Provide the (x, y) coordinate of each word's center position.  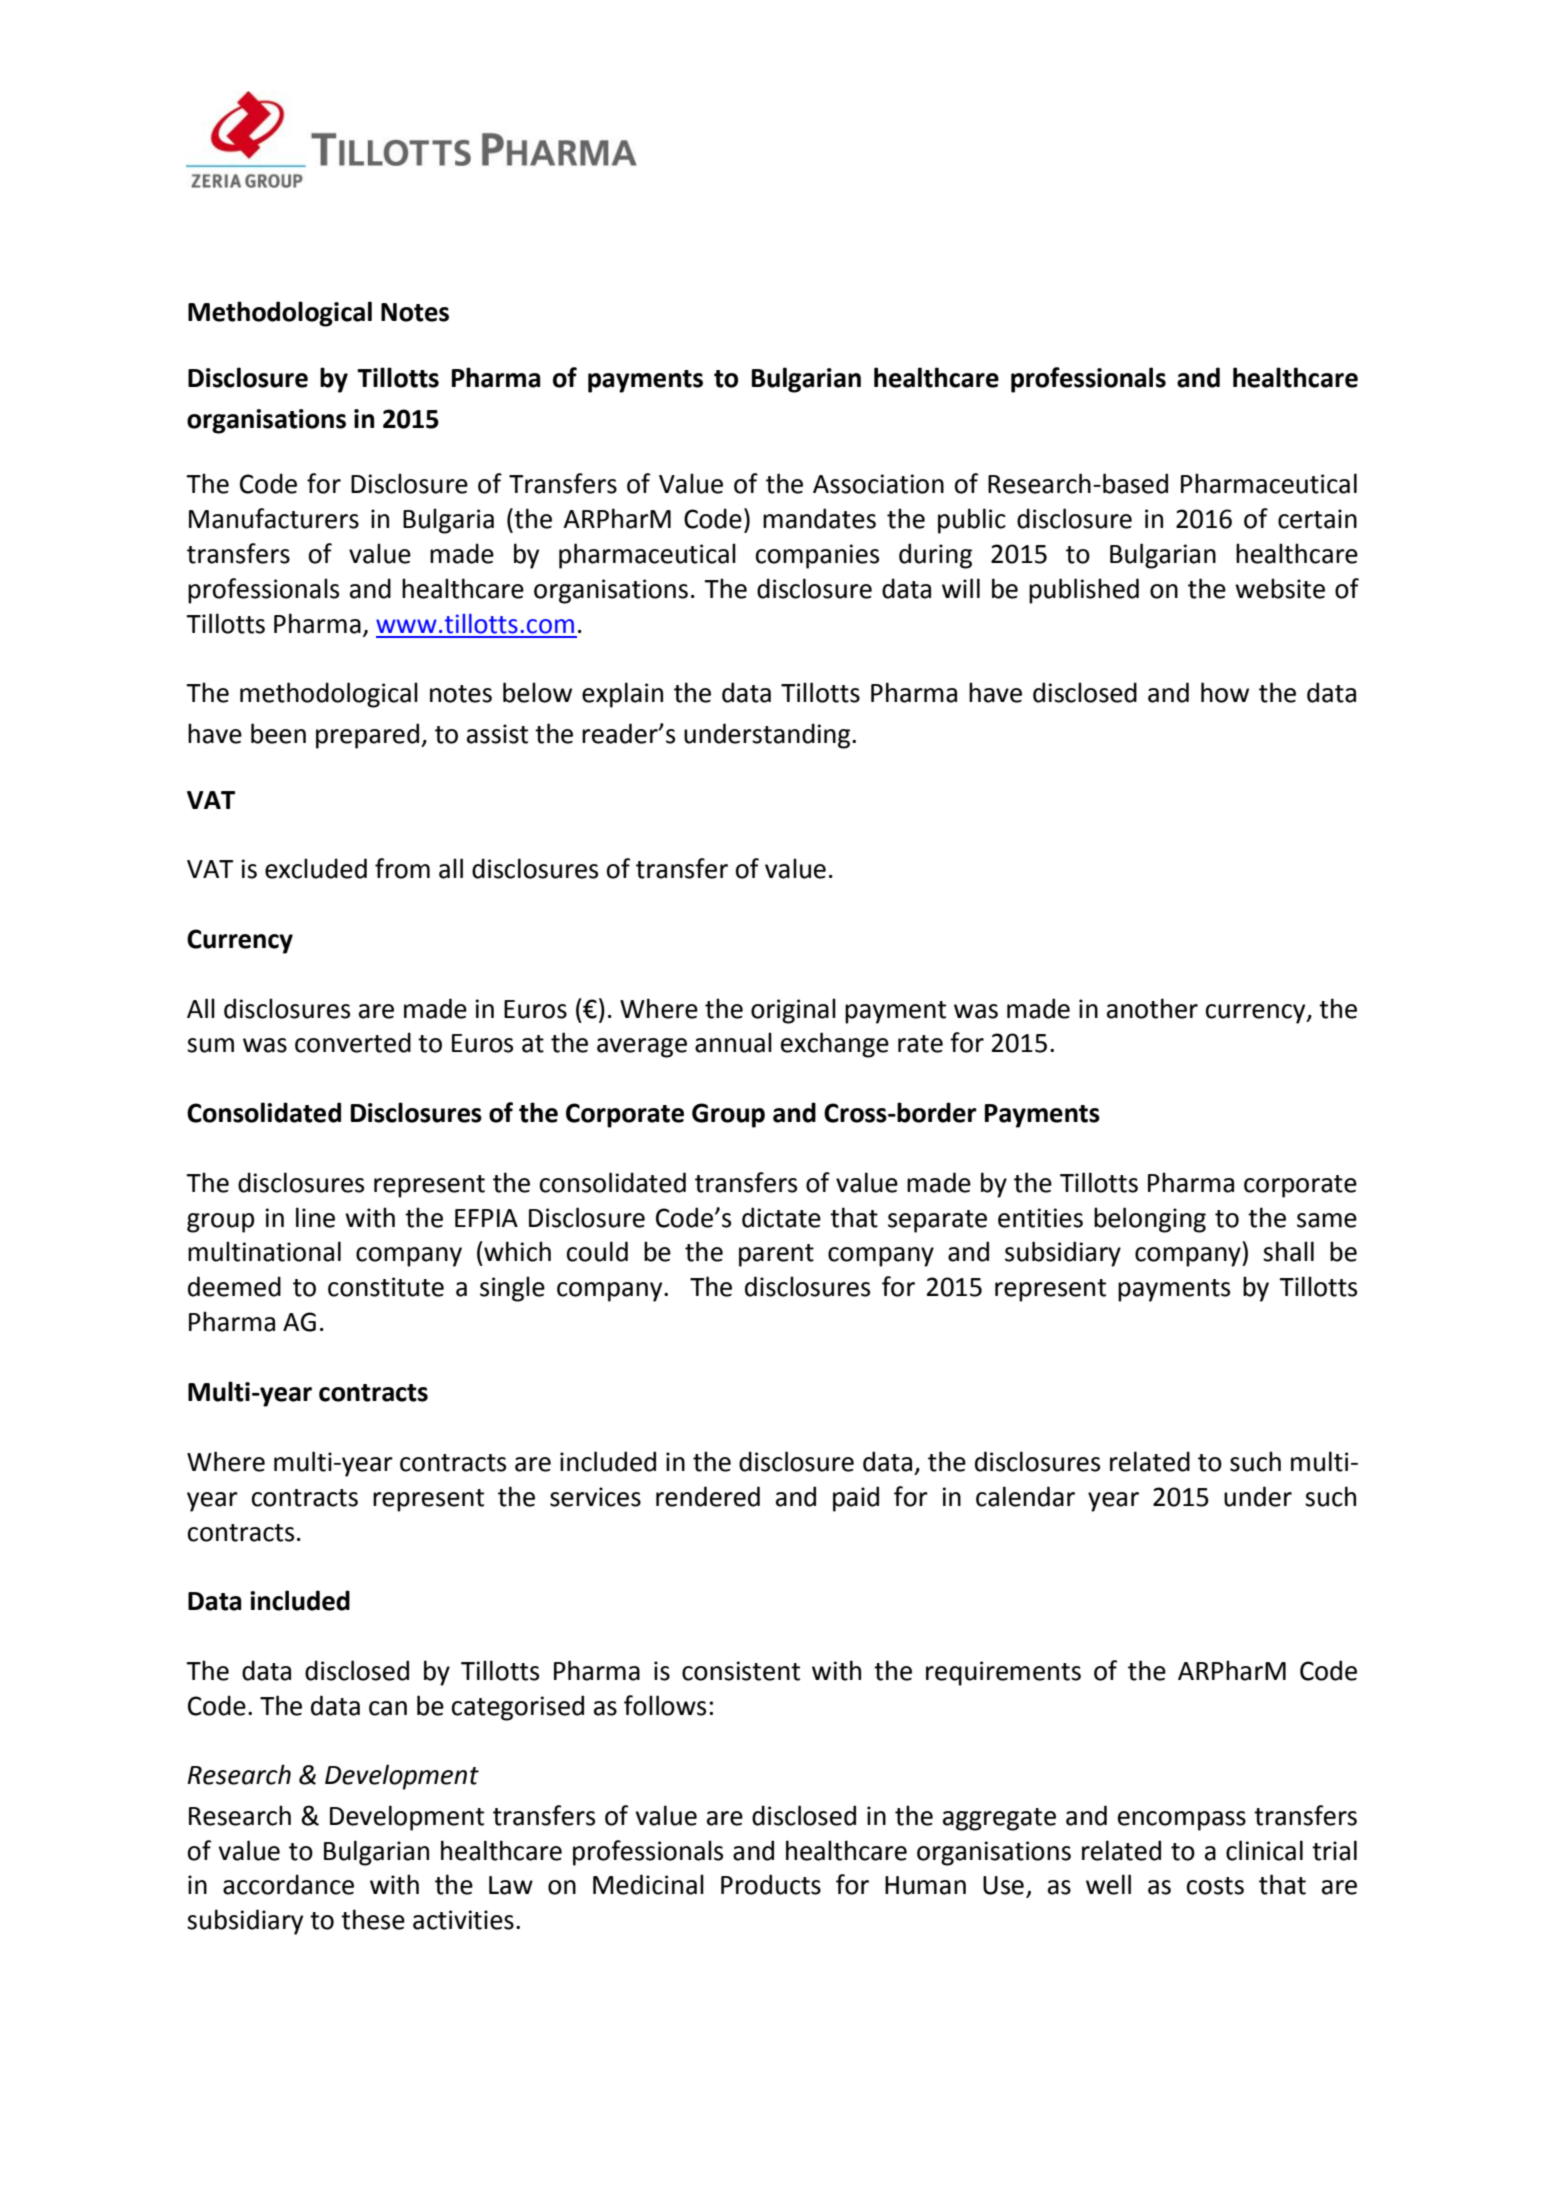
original (793, 1011)
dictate (781, 1217)
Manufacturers (274, 518)
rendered (708, 1496)
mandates (819, 518)
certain (1317, 519)
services (595, 1497)
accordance (288, 1884)
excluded (316, 868)
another (1152, 1008)
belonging (1150, 1220)
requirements (1003, 1673)
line (315, 1217)
